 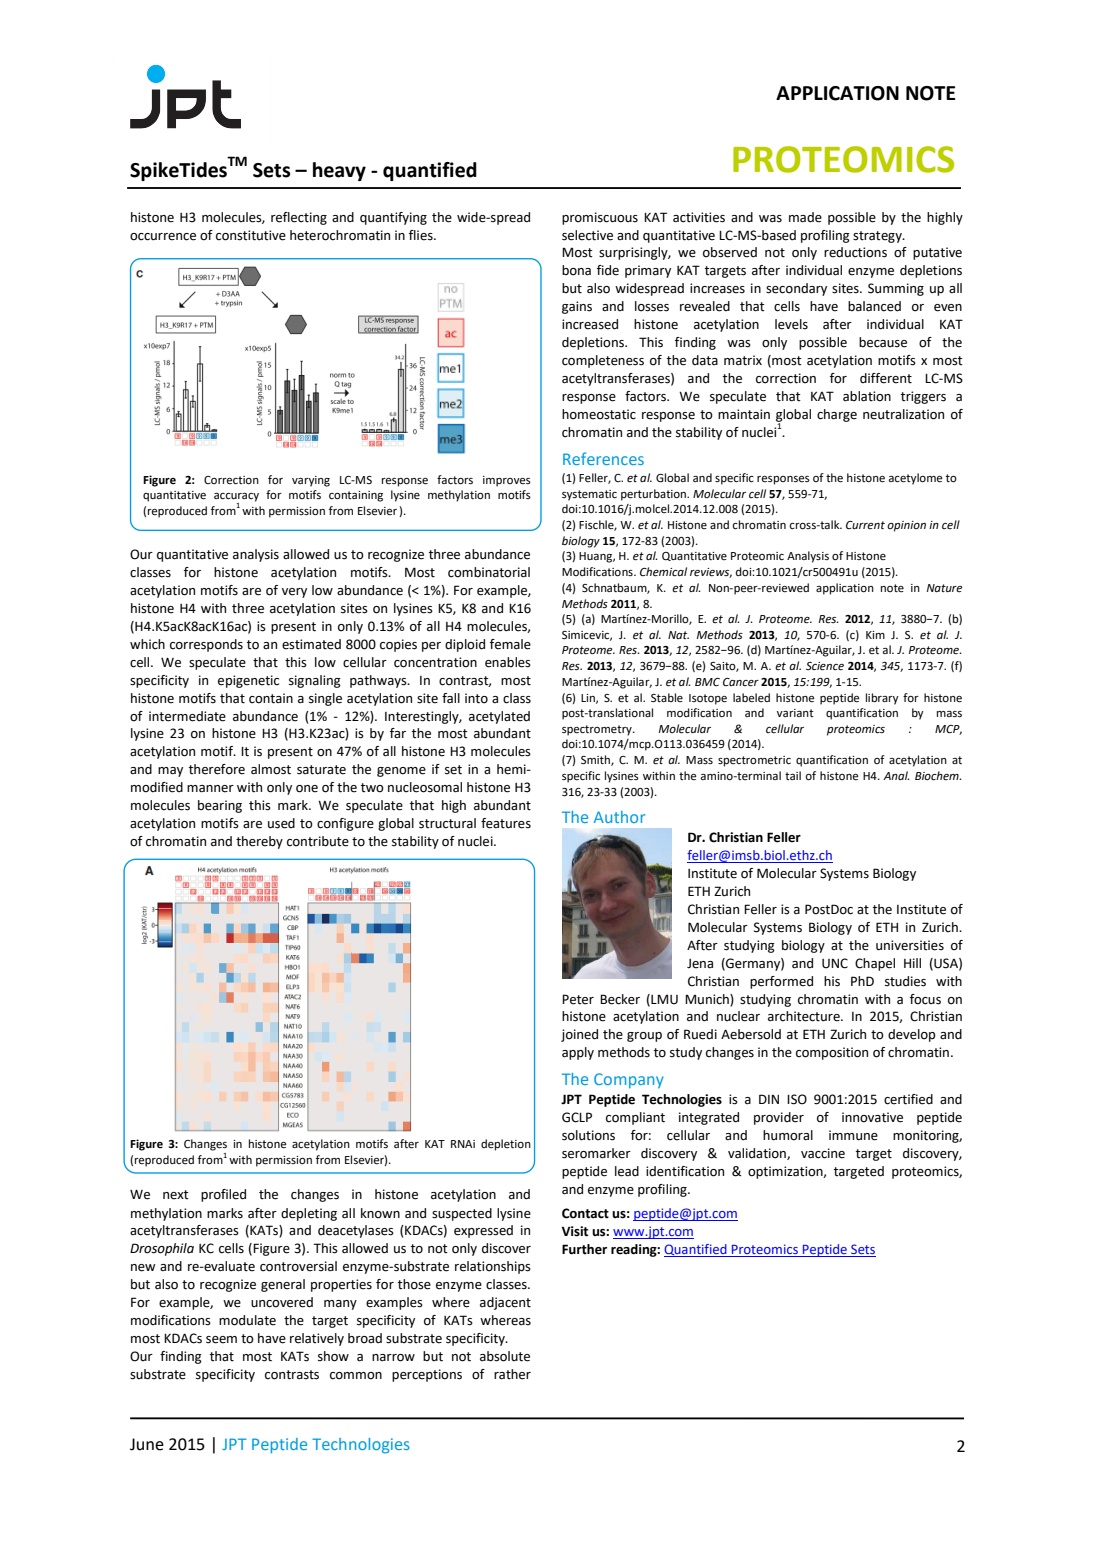 I want to click on profiled, so click(x=223, y=1195).
